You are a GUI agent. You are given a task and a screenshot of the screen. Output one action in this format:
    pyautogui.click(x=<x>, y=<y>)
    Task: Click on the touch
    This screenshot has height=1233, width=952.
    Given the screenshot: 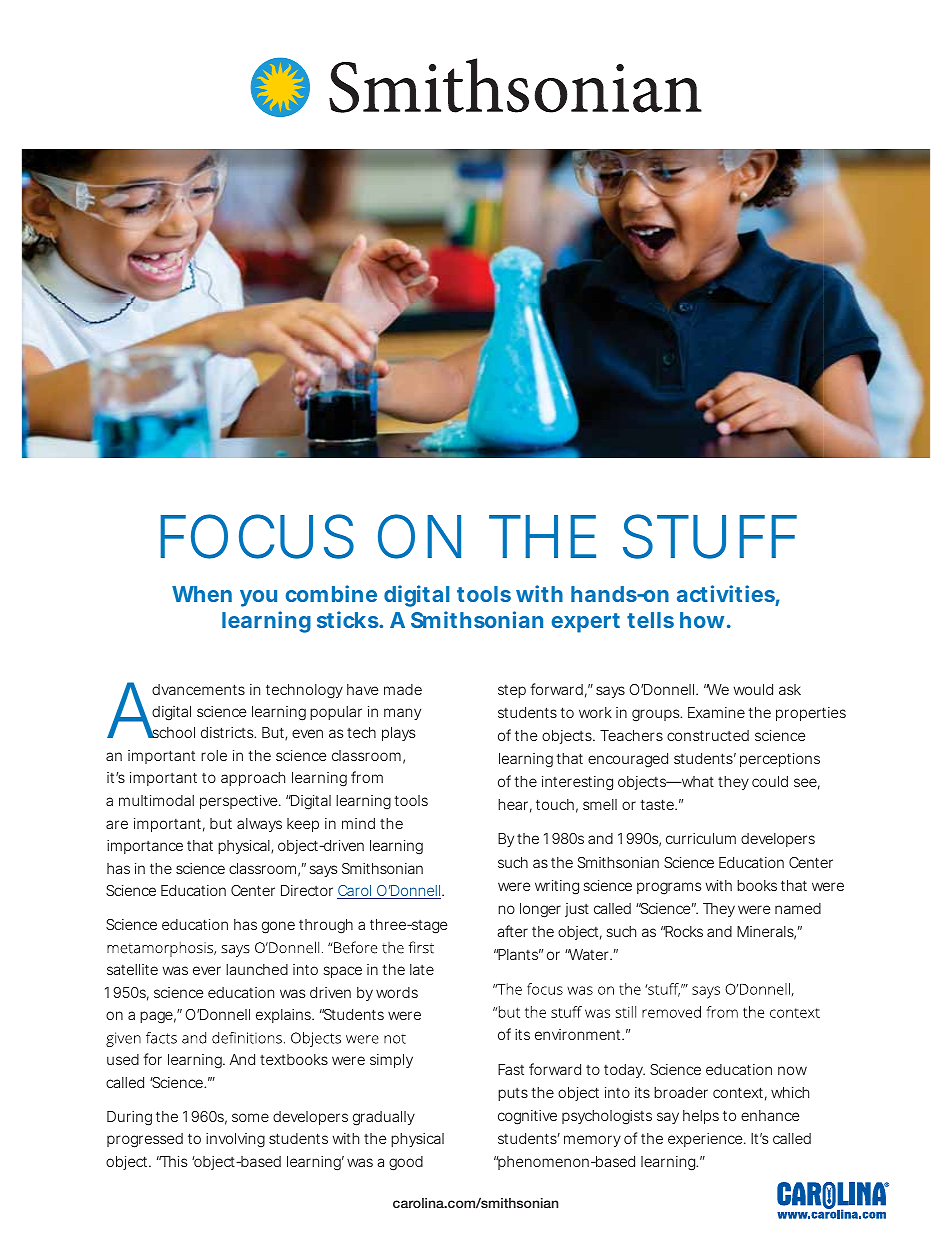 What is the action you would take?
    pyautogui.click(x=555, y=804)
